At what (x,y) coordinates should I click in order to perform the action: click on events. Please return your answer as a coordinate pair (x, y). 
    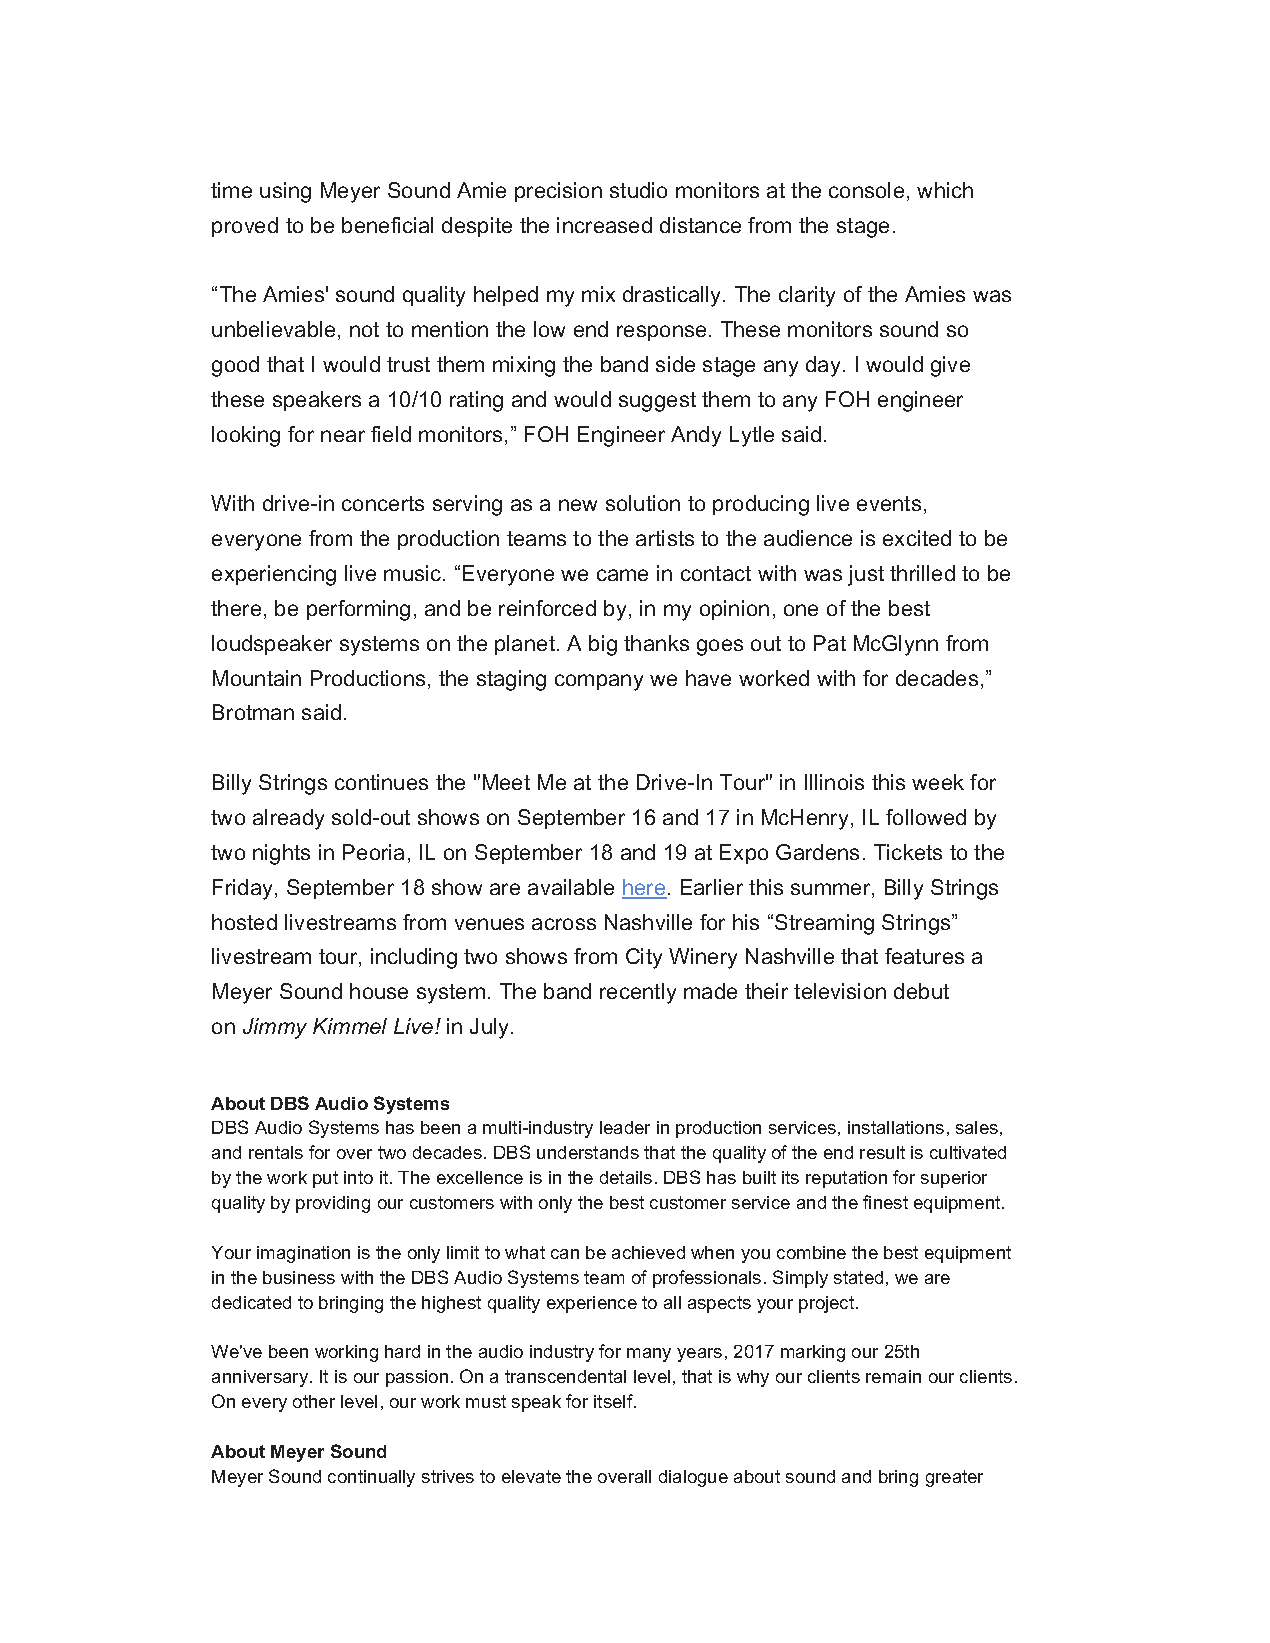
    Looking at the image, I should click on (889, 503).
